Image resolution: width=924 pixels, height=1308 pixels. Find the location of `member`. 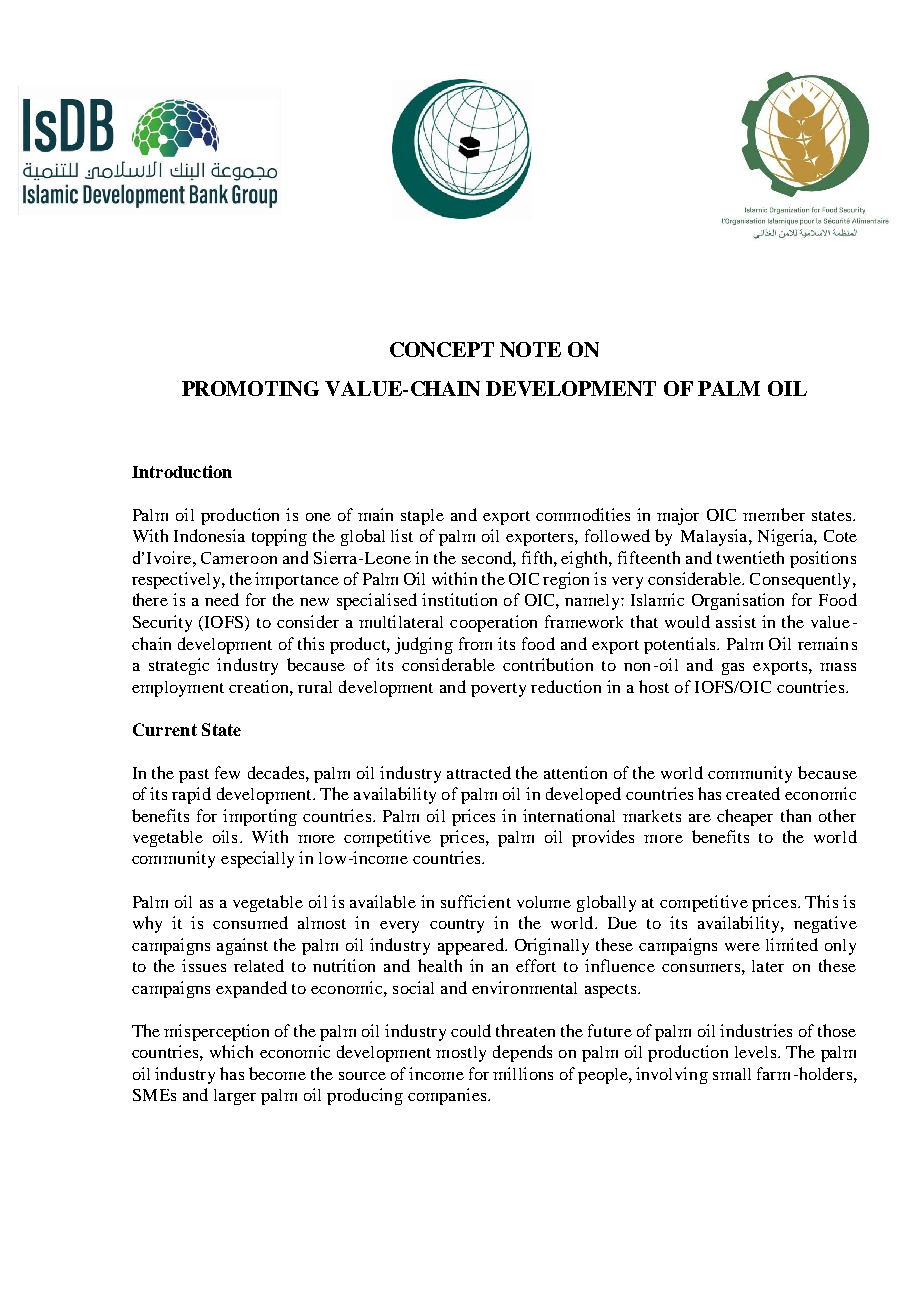

member is located at coordinates (774, 514).
